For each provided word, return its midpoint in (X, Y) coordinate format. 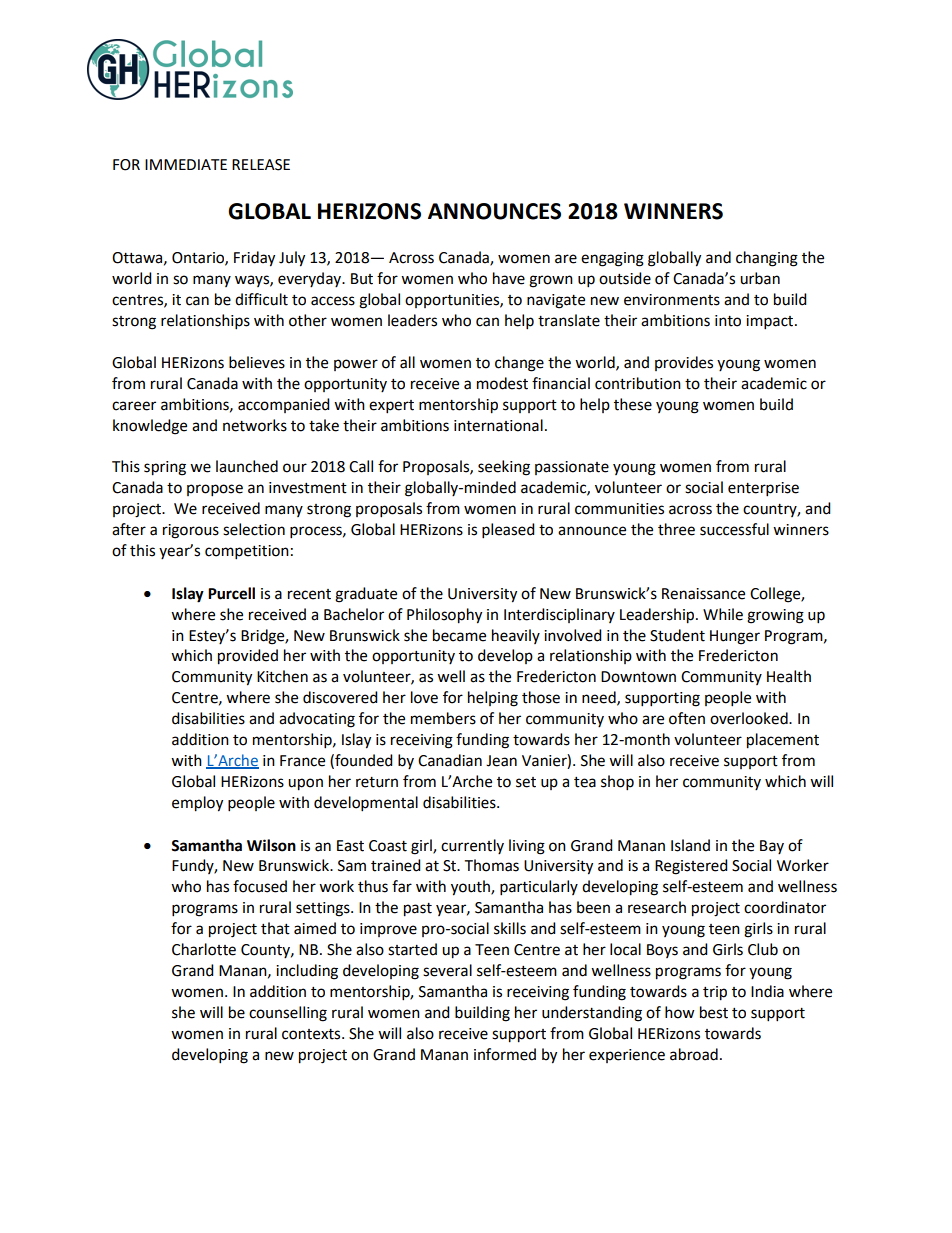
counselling (288, 1014)
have (509, 278)
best (714, 1012)
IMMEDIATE (186, 164)
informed (505, 1054)
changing (767, 259)
